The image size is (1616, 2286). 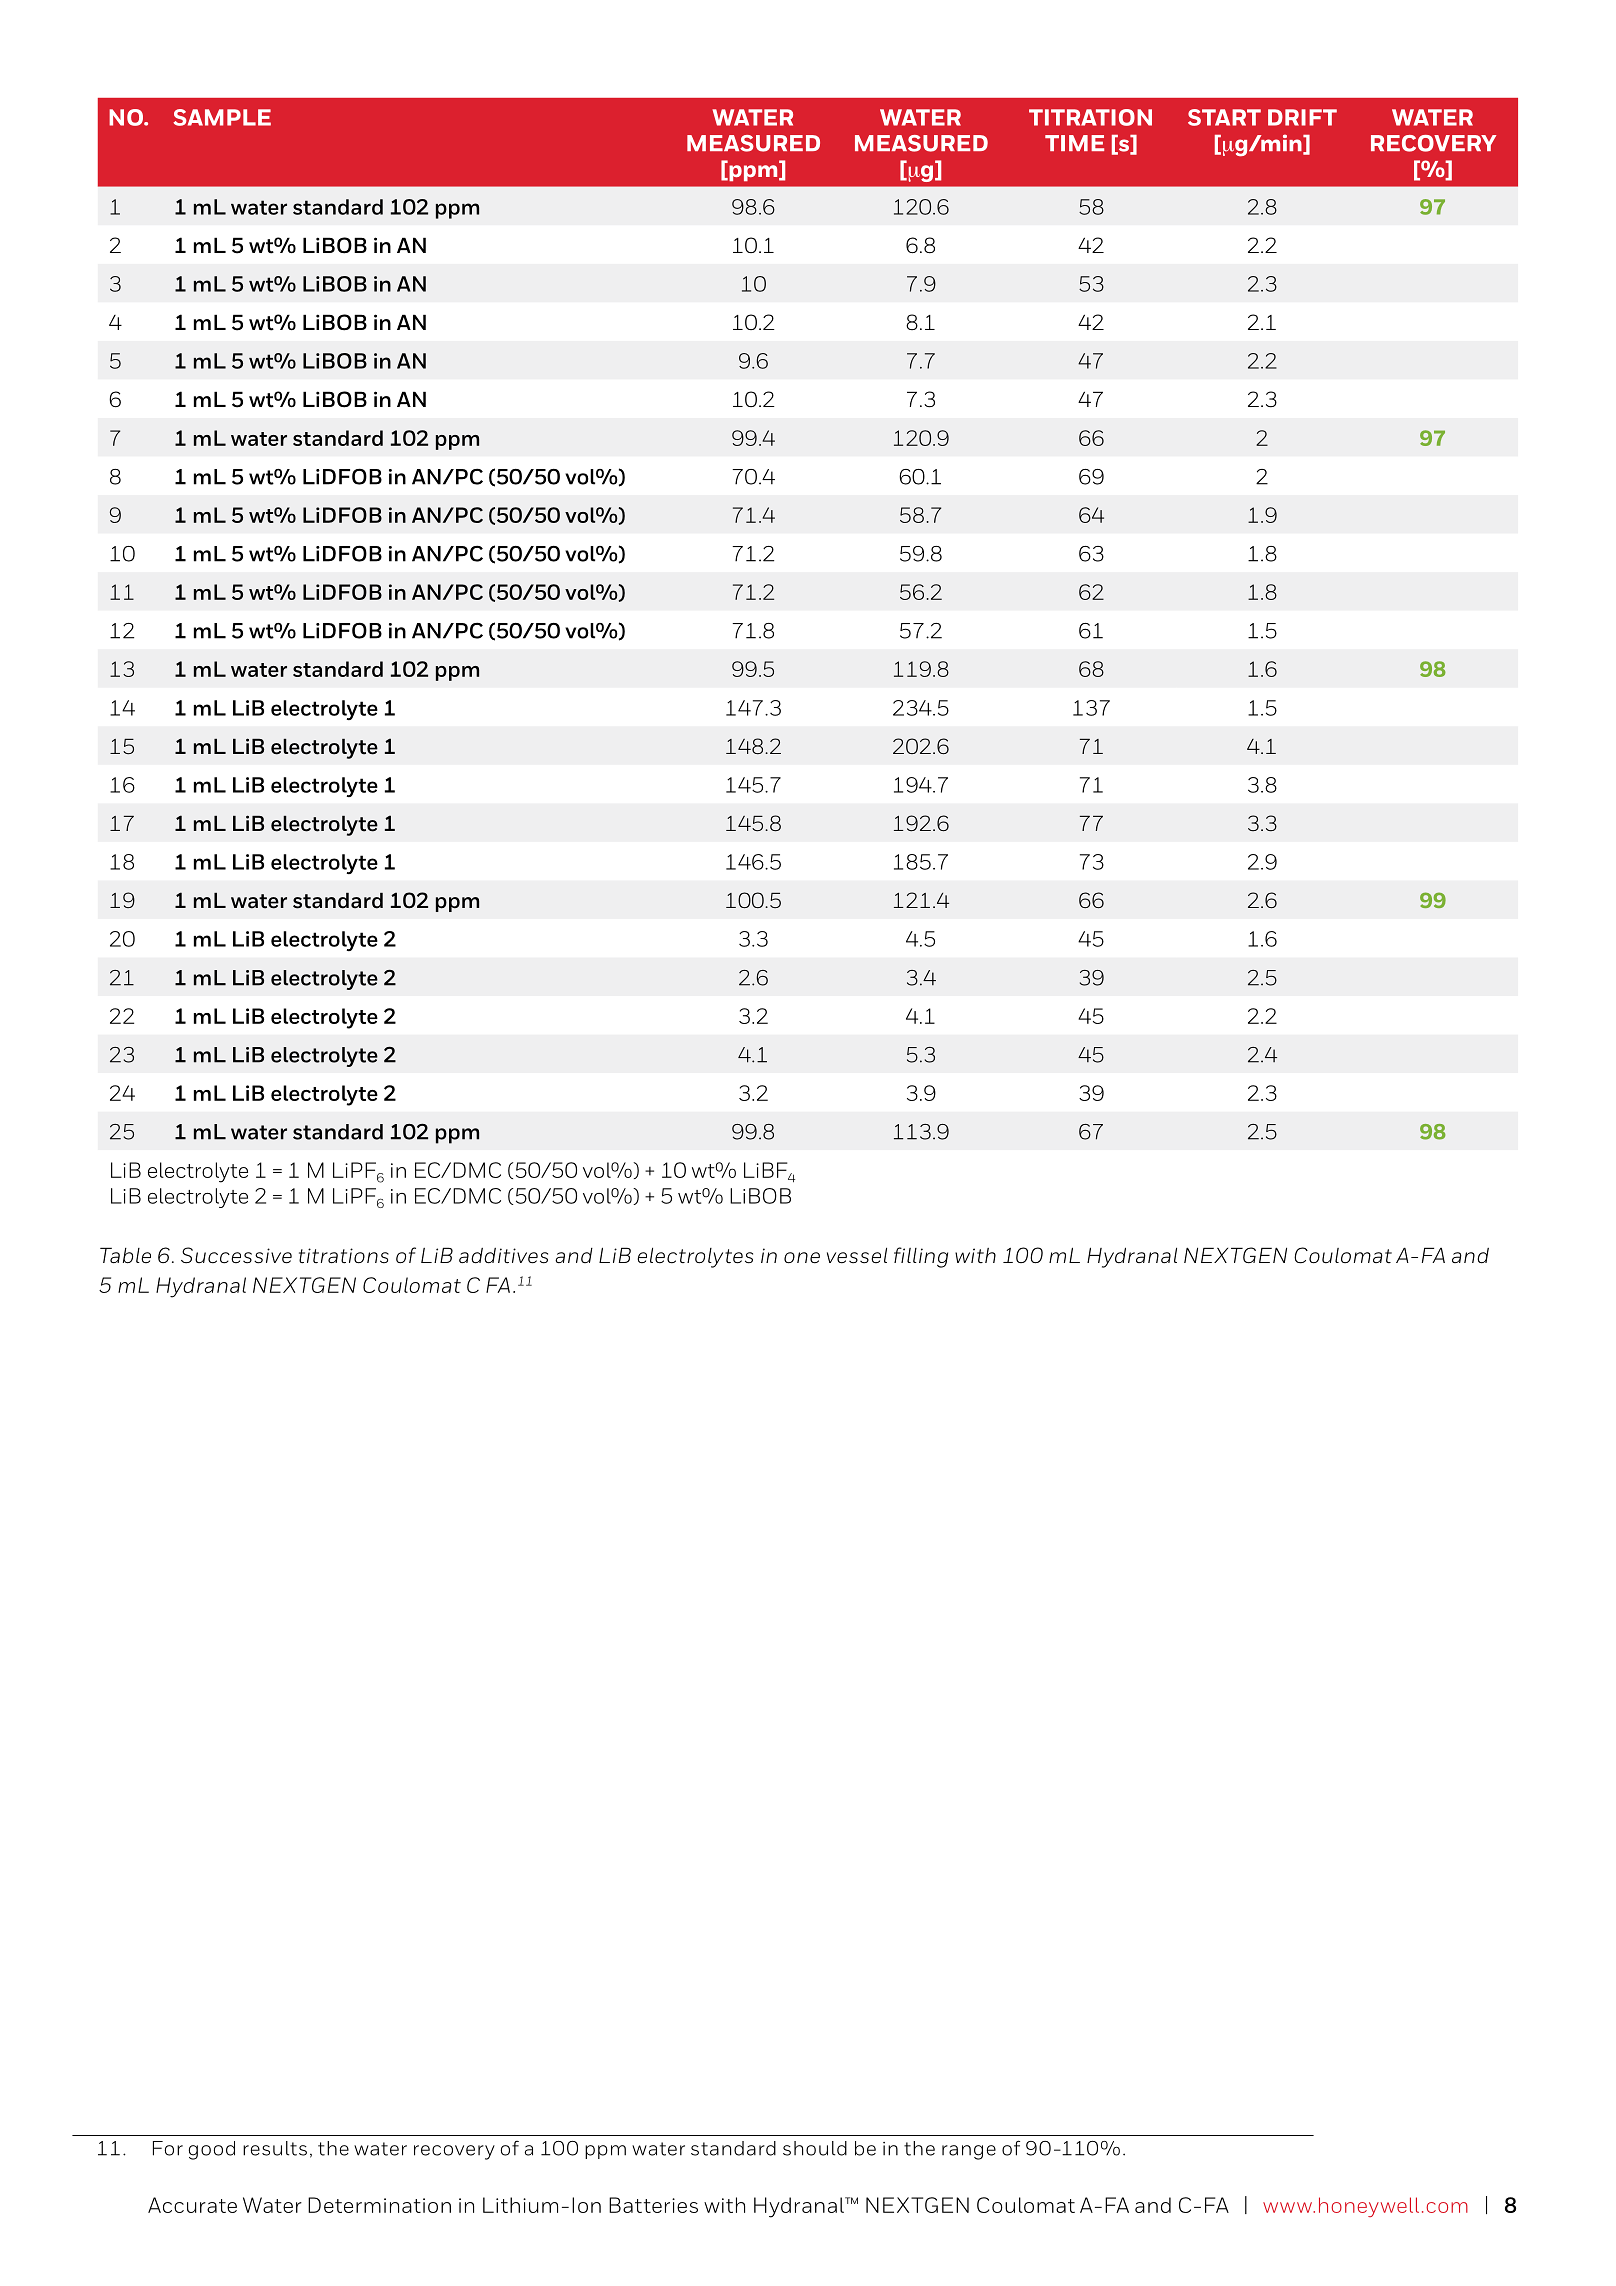 I want to click on results, so click(x=275, y=2148).
